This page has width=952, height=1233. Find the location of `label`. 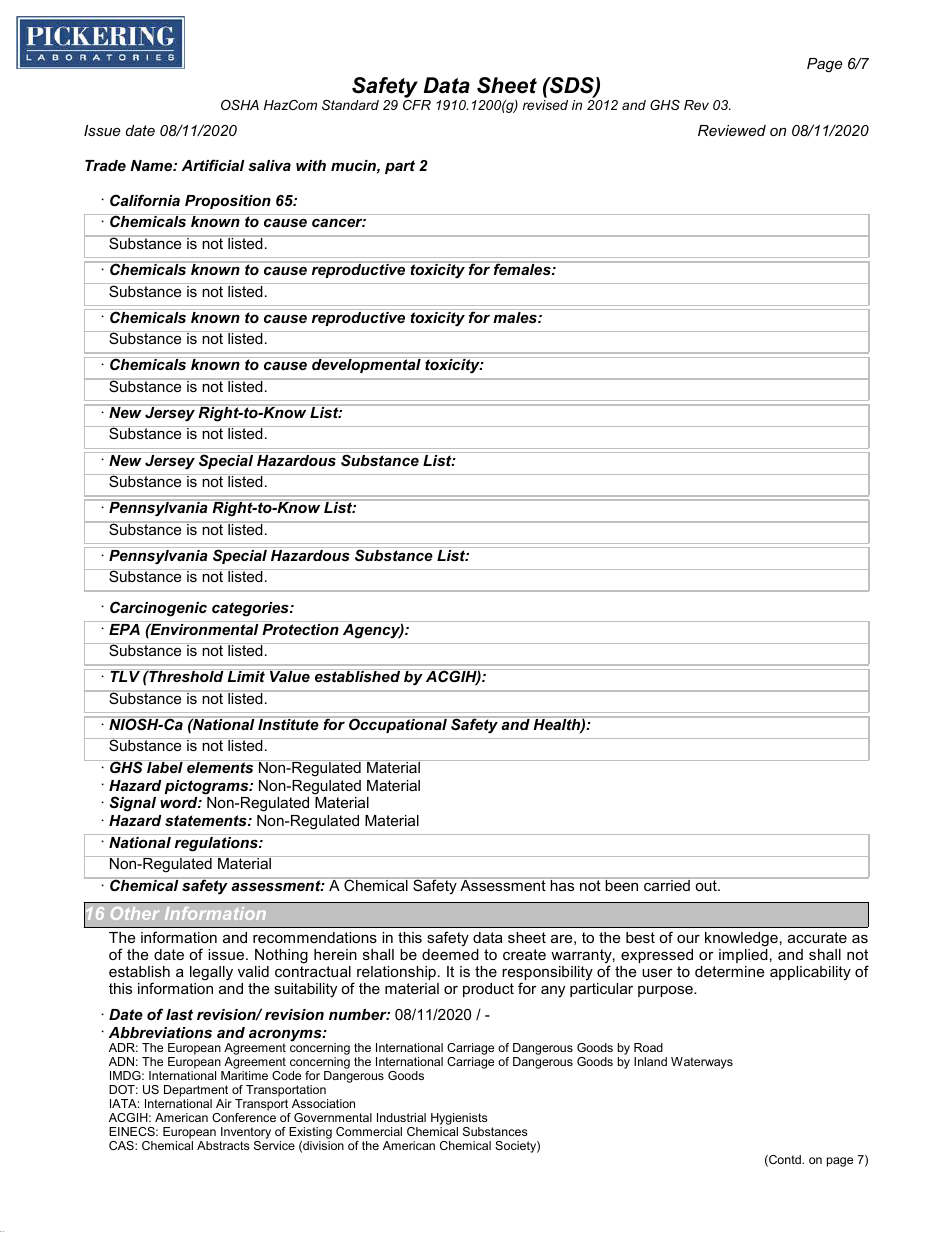

label is located at coordinates (165, 766).
